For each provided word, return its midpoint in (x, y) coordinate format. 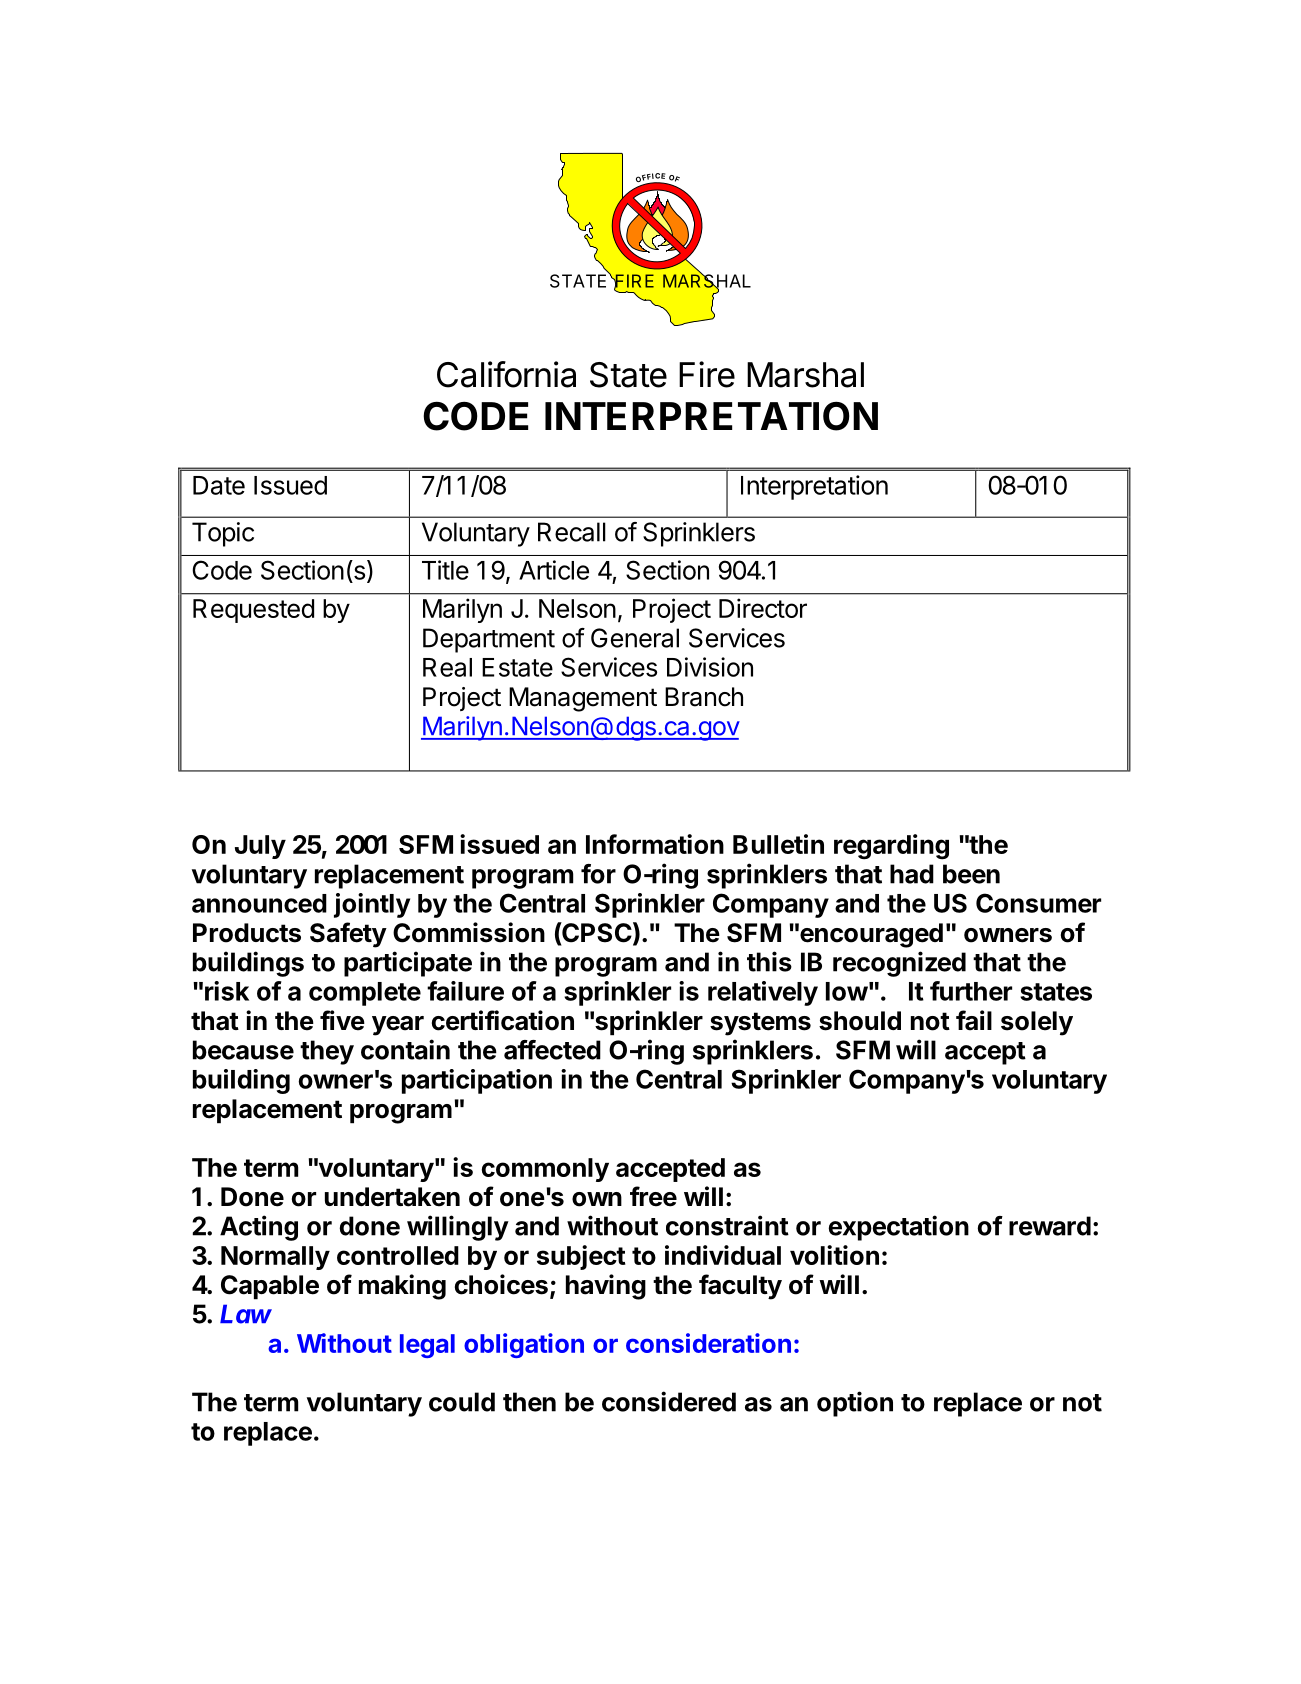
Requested (253, 611)
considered (669, 1401)
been (971, 874)
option (855, 1404)
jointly (372, 905)
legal (427, 1346)
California (506, 374)
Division (710, 667)
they (327, 1052)
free (653, 1196)
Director (763, 608)
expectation (898, 1228)
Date (219, 485)
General (635, 638)
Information (655, 844)
